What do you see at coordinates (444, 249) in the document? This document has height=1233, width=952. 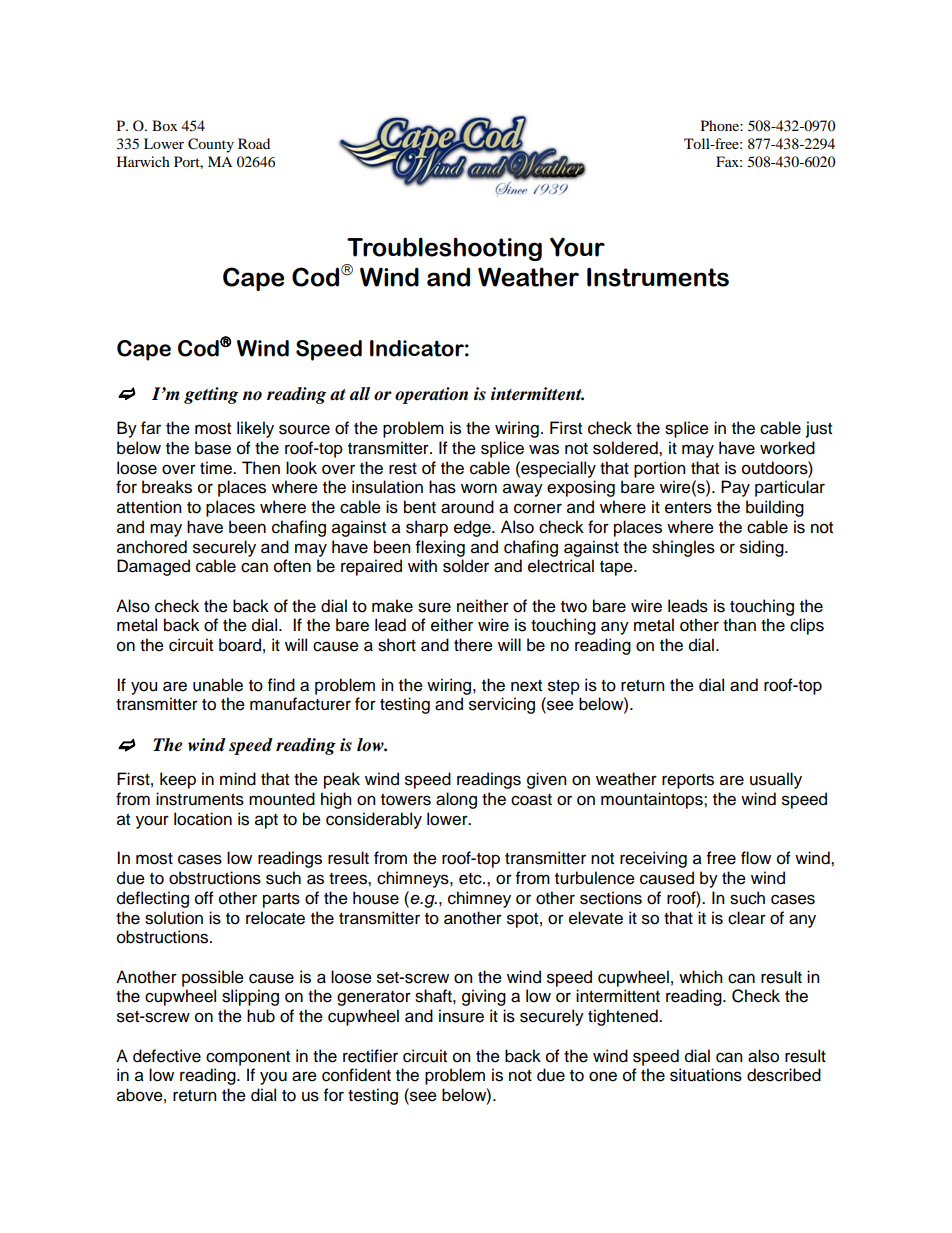 I see `Troubleshooting` at bounding box center [444, 249].
